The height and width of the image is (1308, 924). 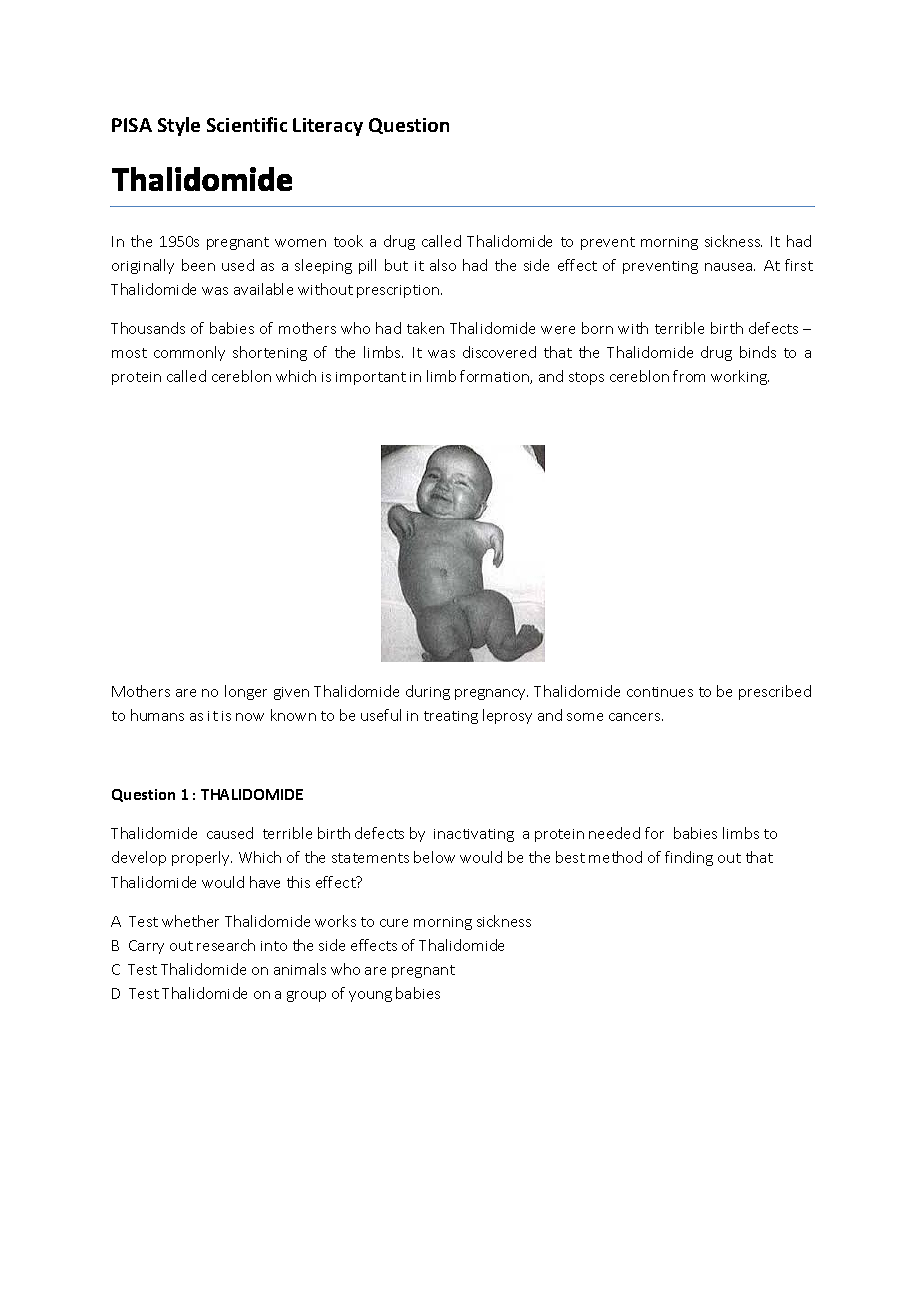 What do you see at coordinates (491, 694) in the image?
I see `pregnancy` at bounding box center [491, 694].
